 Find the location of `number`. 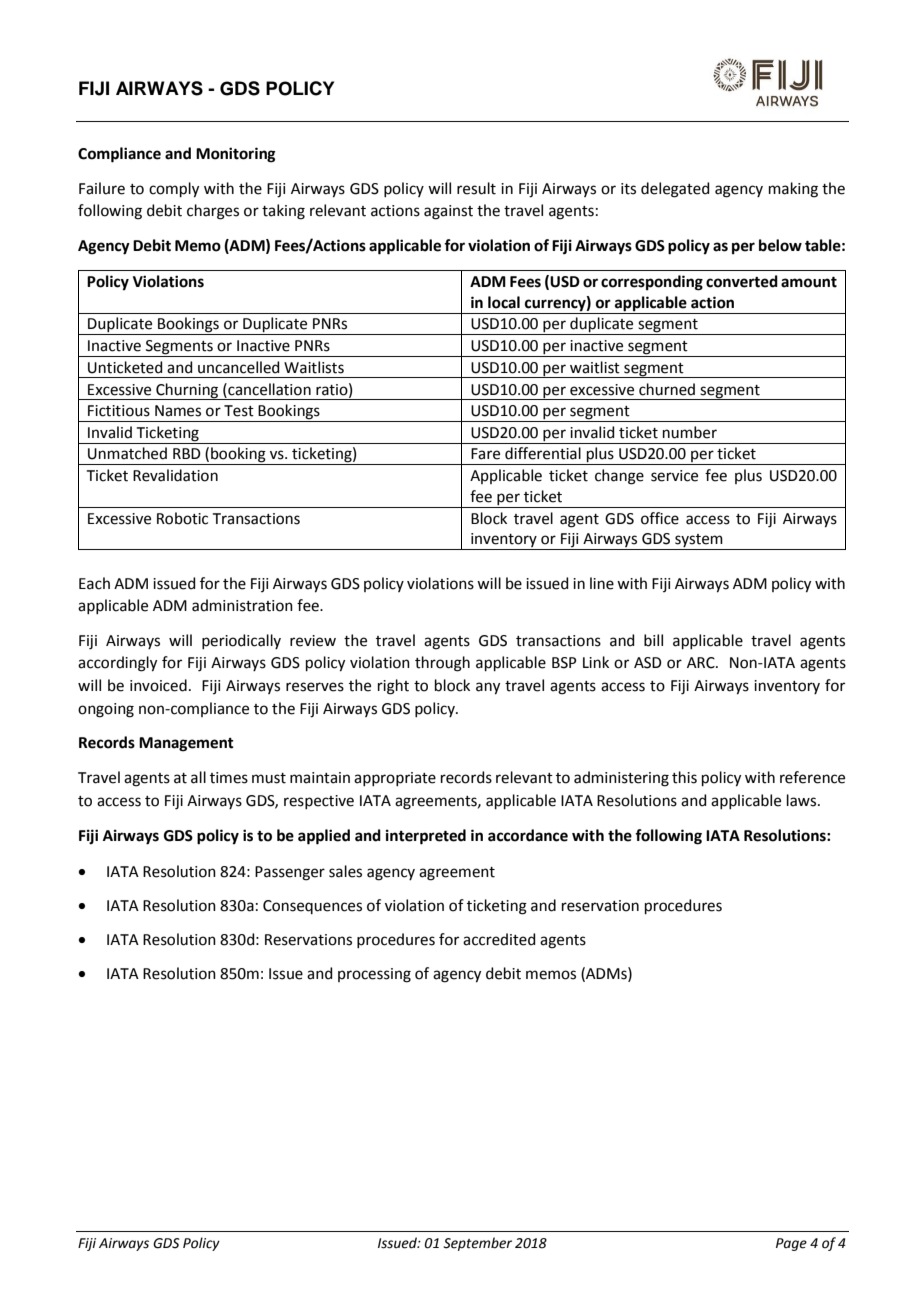

number is located at coordinates (690, 432).
